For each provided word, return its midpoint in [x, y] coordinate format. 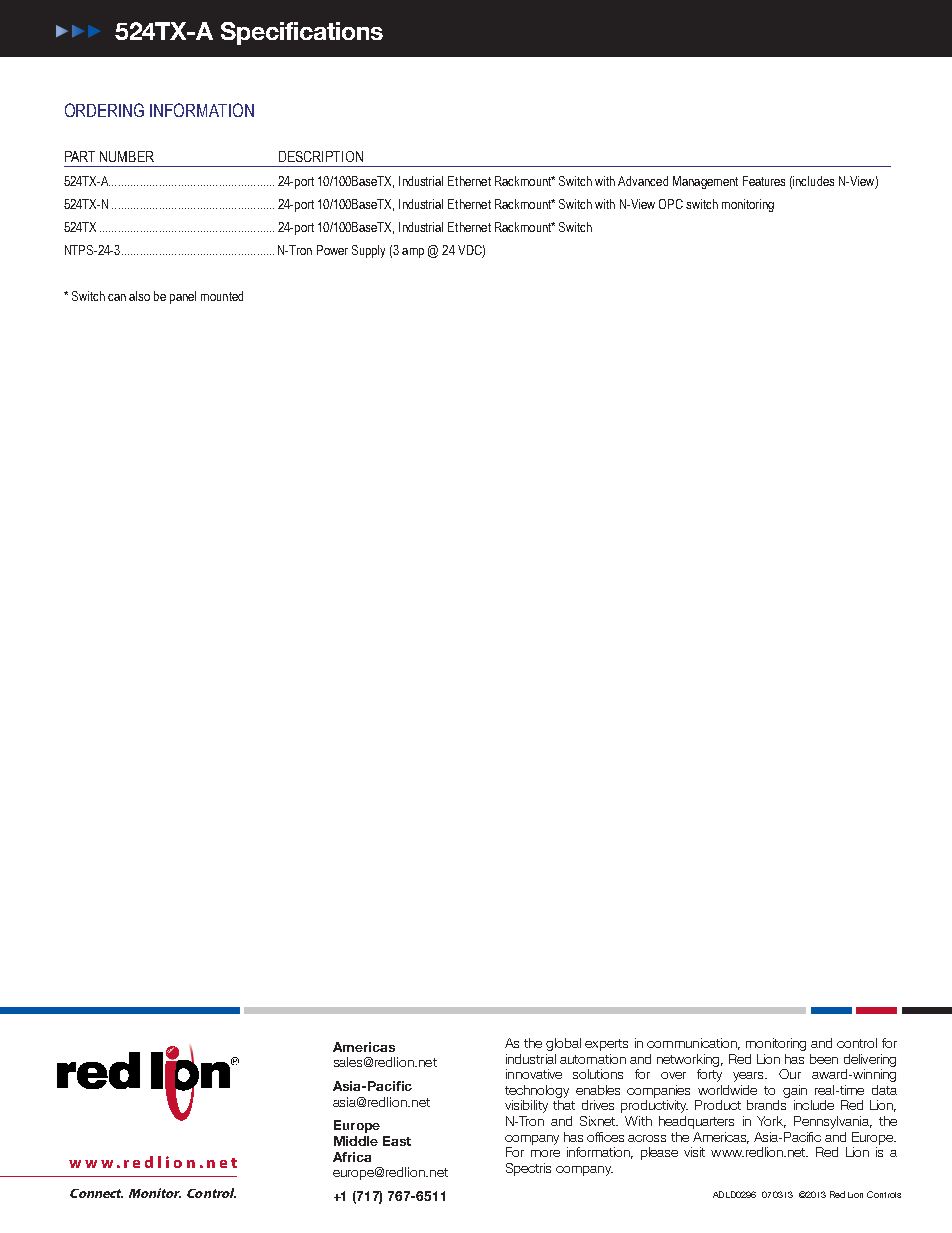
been [824, 1059]
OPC [671, 204]
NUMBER [127, 156]
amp [413, 253]
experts [606, 1045]
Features [764, 181]
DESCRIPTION [321, 156]
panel [183, 297]
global [563, 1044]
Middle [356, 1141]
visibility [526, 1106]
